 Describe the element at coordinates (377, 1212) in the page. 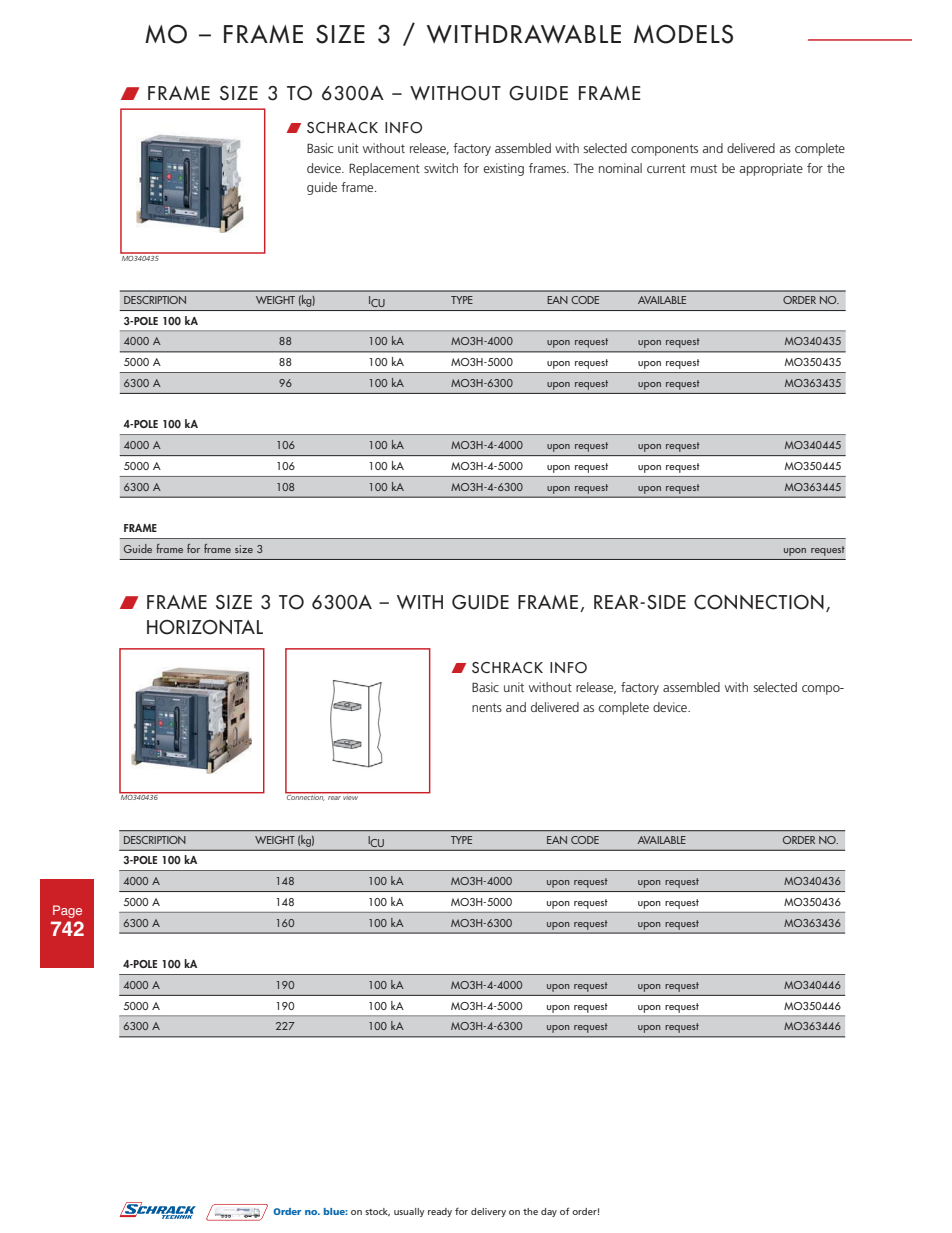

I see `stock` at that location.
